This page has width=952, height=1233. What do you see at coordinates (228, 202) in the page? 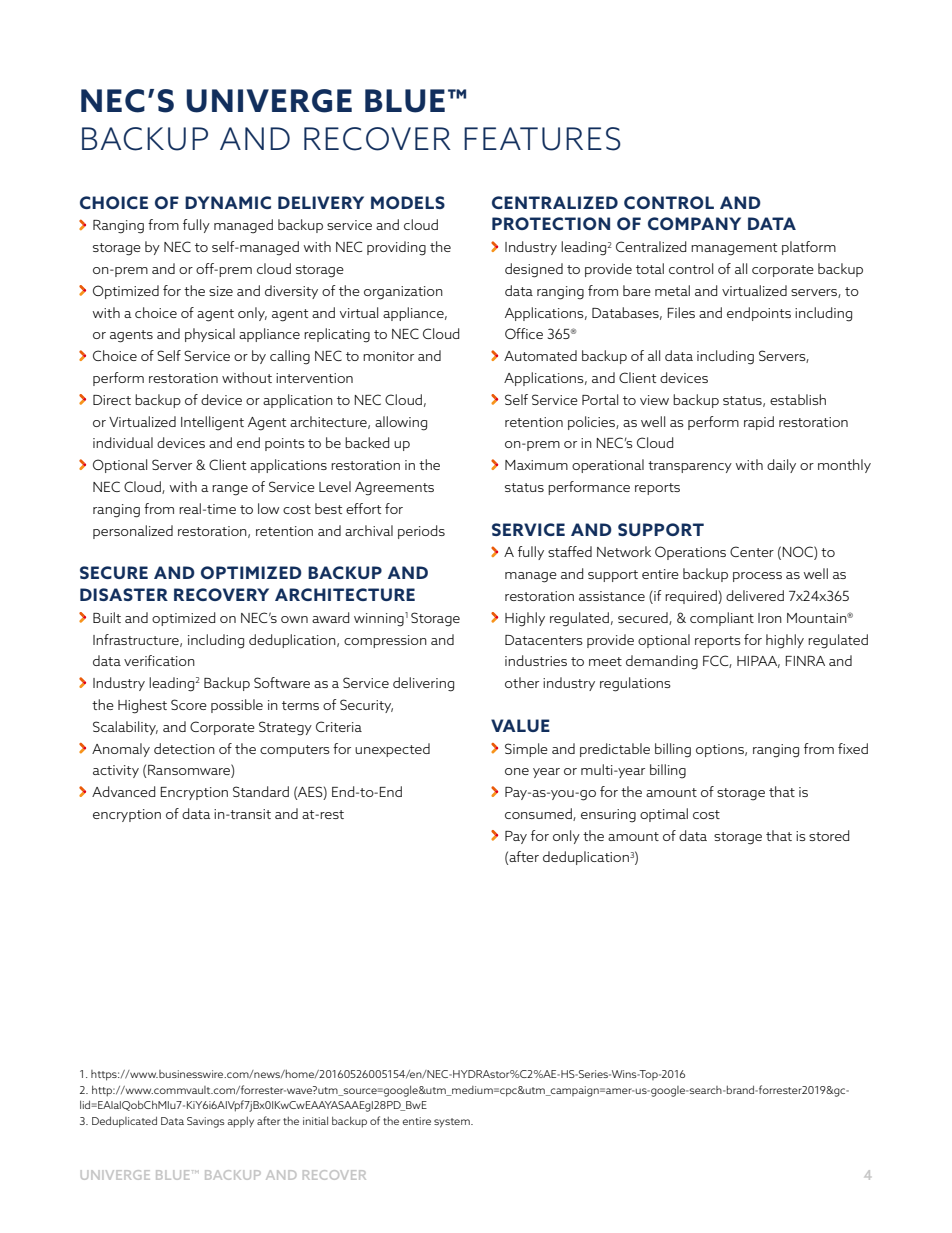
I see `DYNAMIC` at bounding box center [228, 202].
